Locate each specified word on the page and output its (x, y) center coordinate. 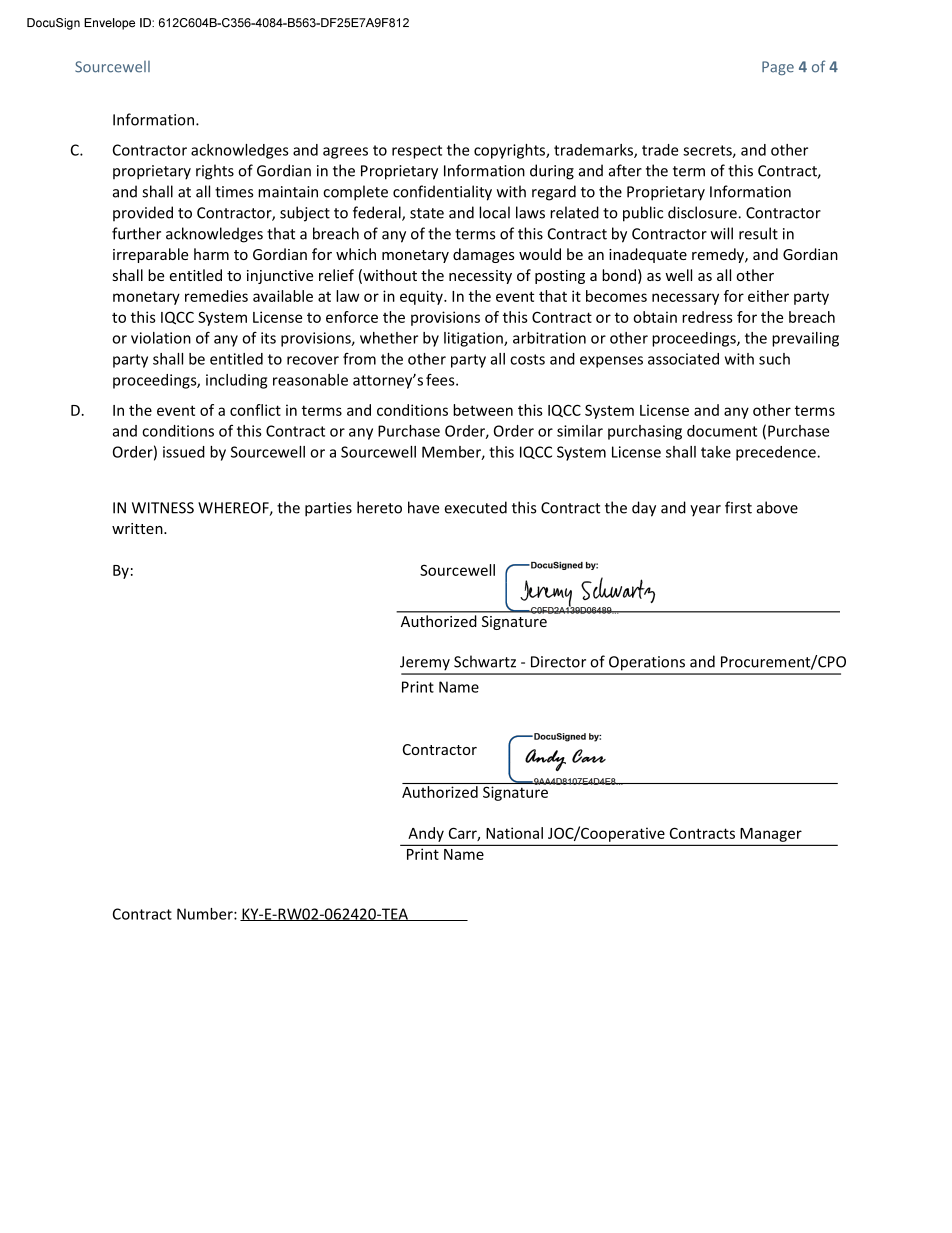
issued (184, 452)
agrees (345, 153)
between (483, 410)
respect (417, 152)
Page (778, 68)
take (716, 452)
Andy (426, 834)
